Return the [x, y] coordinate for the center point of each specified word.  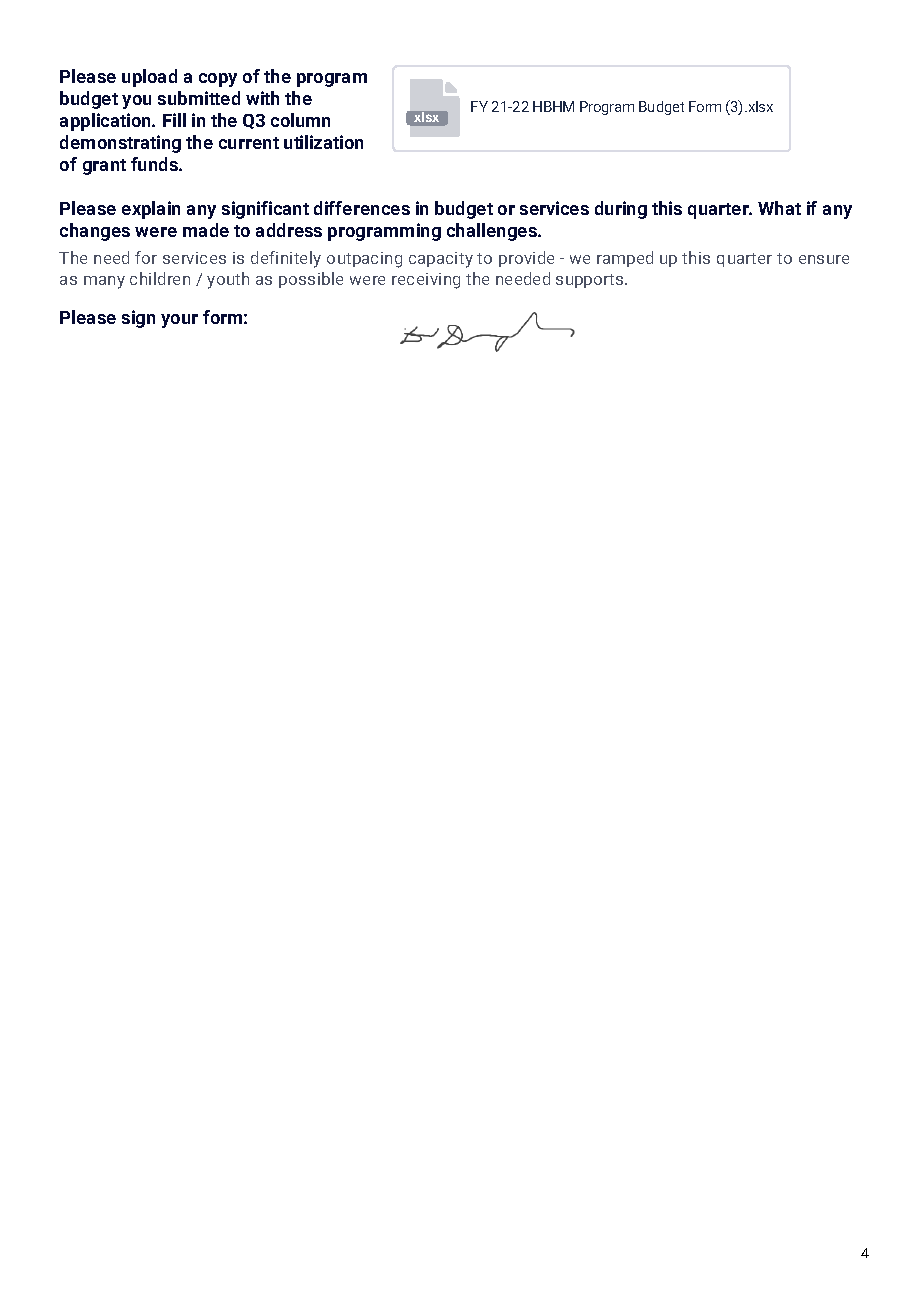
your [179, 321]
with [262, 98]
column [300, 120]
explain [151, 210]
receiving [426, 281]
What [779, 208]
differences [362, 208]
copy [218, 80]
